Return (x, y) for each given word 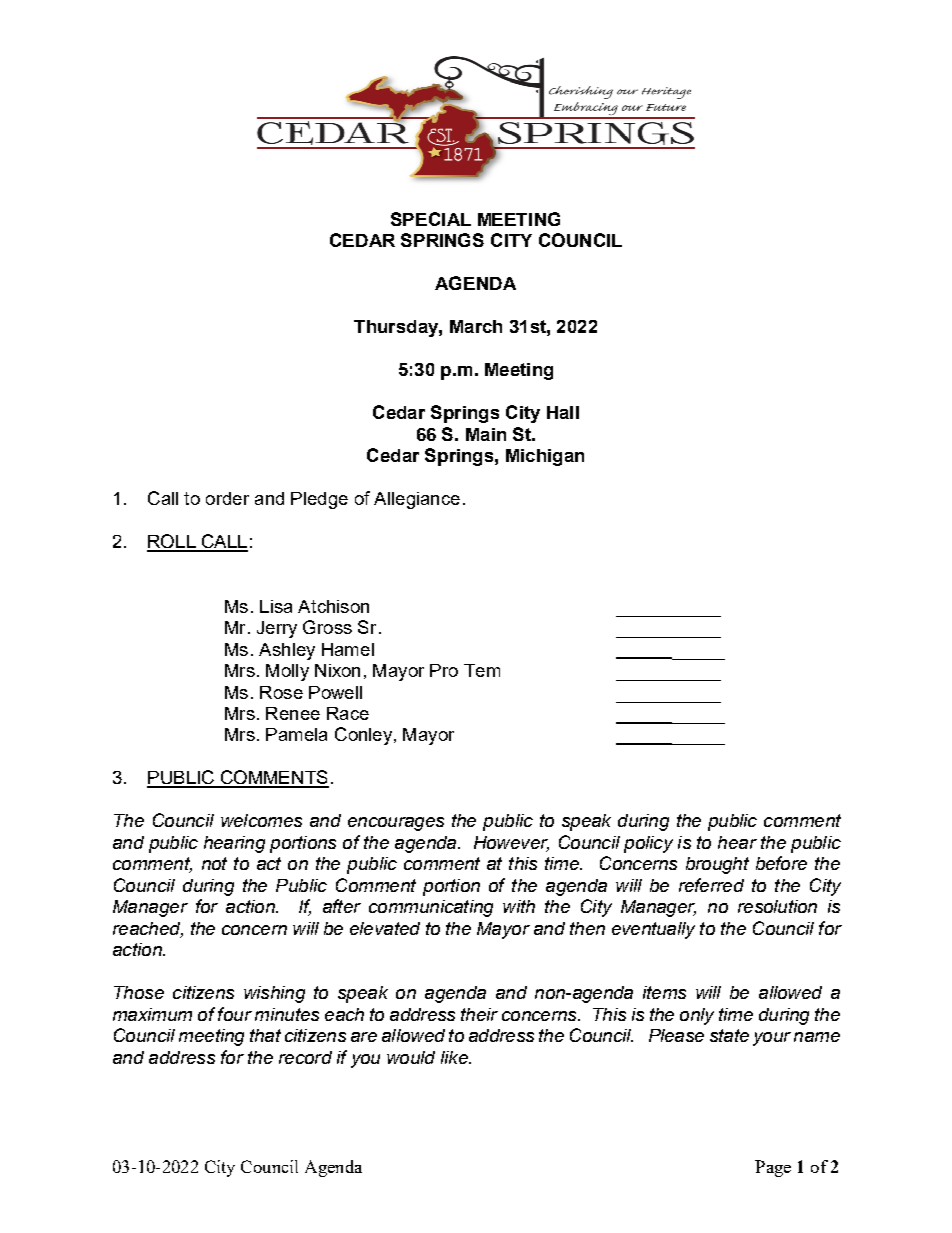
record (305, 1057)
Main (486, 434)
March (476, 326)
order (227, 498)
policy (648, 844)
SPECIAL (431, 219)
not (214, 863)
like (455, 1057)
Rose (281, 692)
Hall (563, 412)
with (519, 906)
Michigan (545, 457)
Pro (444, 670)
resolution (777, 906)
